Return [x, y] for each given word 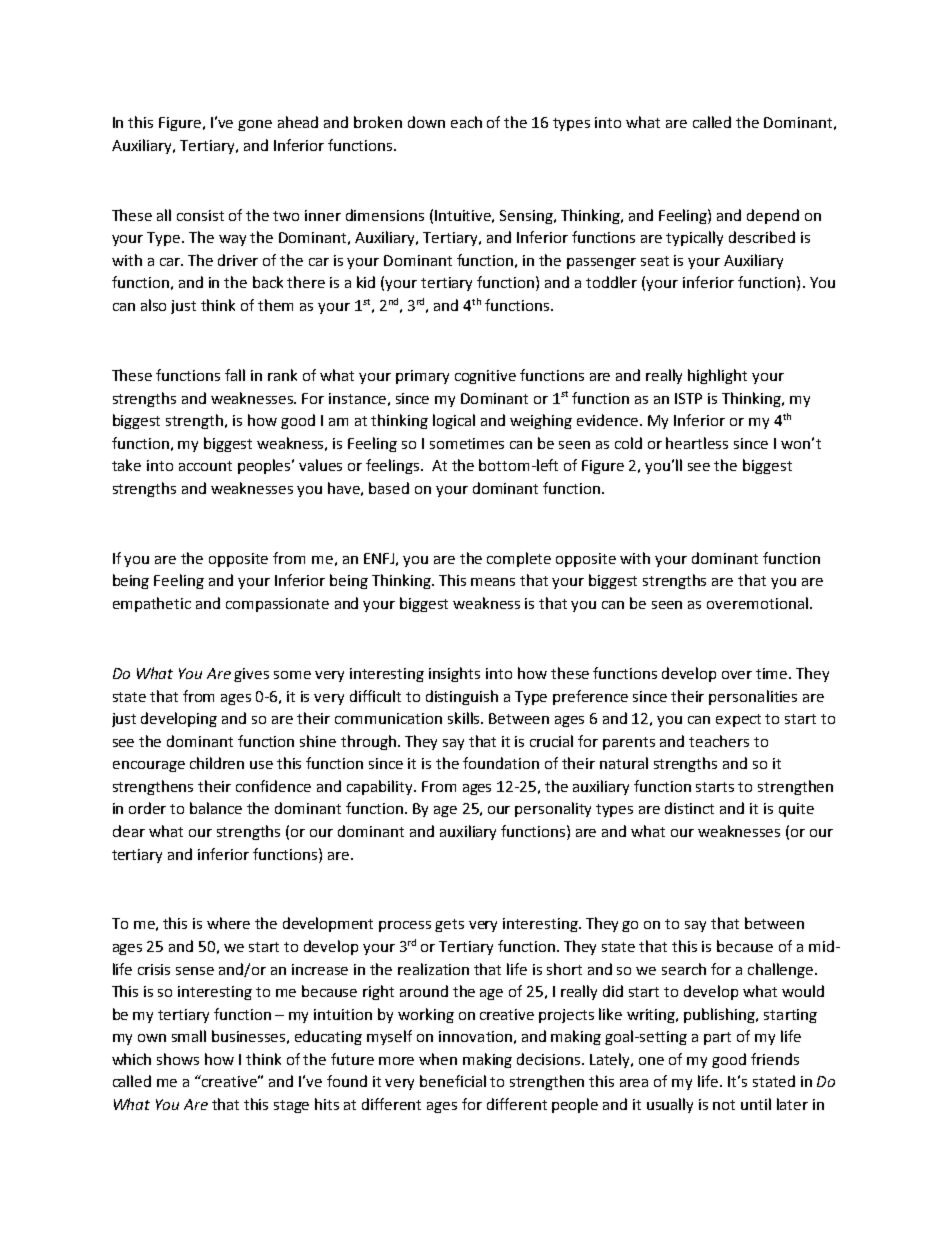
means [493, 582]
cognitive [485, 377]
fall [235, 375]
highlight [717, 376]
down [426, 122]
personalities [753, 697]
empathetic [152, 604]
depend [773, 216]
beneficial [453, 1081]
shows [178, 1059]
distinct [689, 808]
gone [255, 125]
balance [216, 808]
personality [553, 809]
